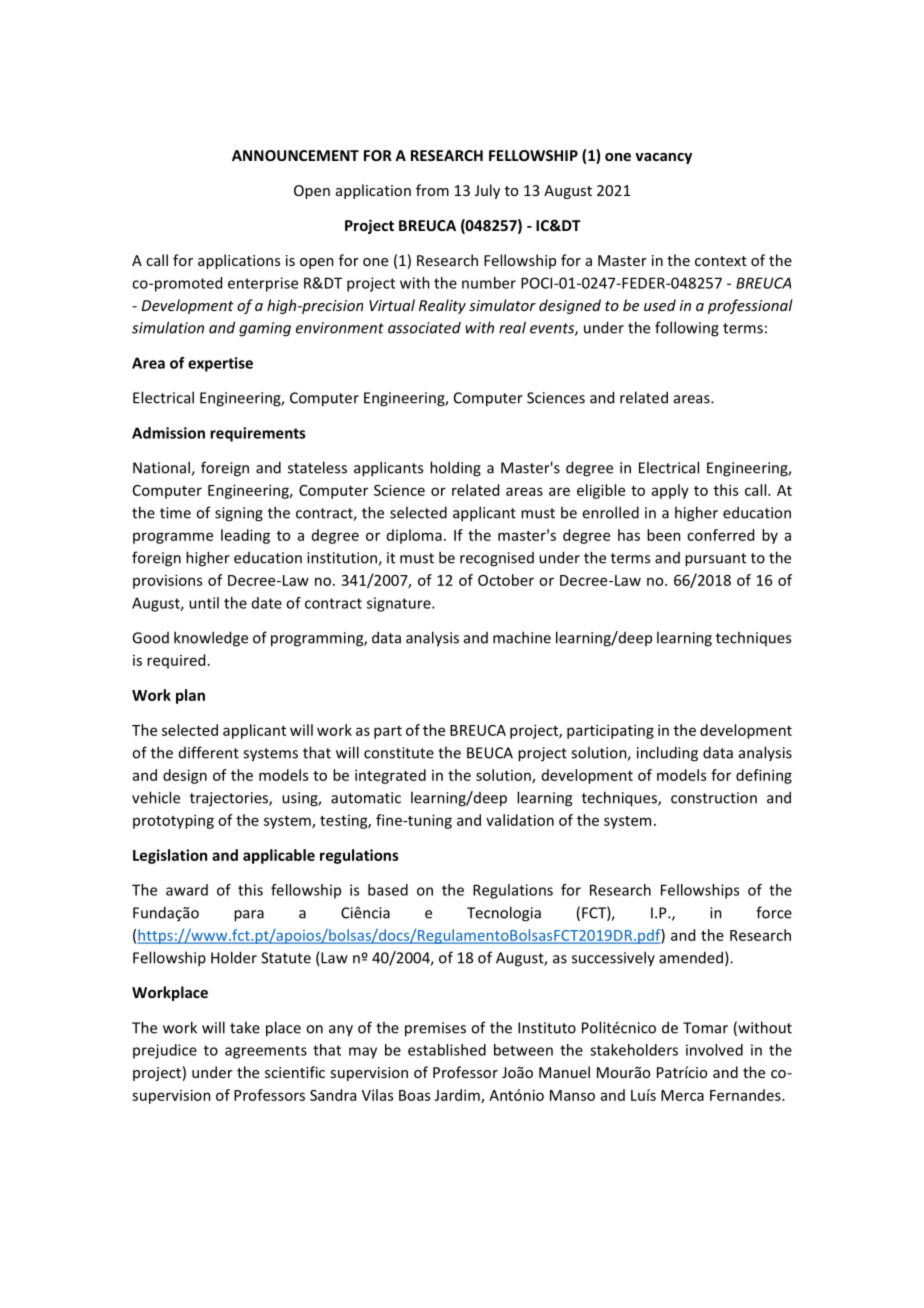 The height and width of the screenshot is (1308, 924). What do you see at coordinates (447, 1050) in the screenshot?
I see `established` at bounding box center [447, 1050].
